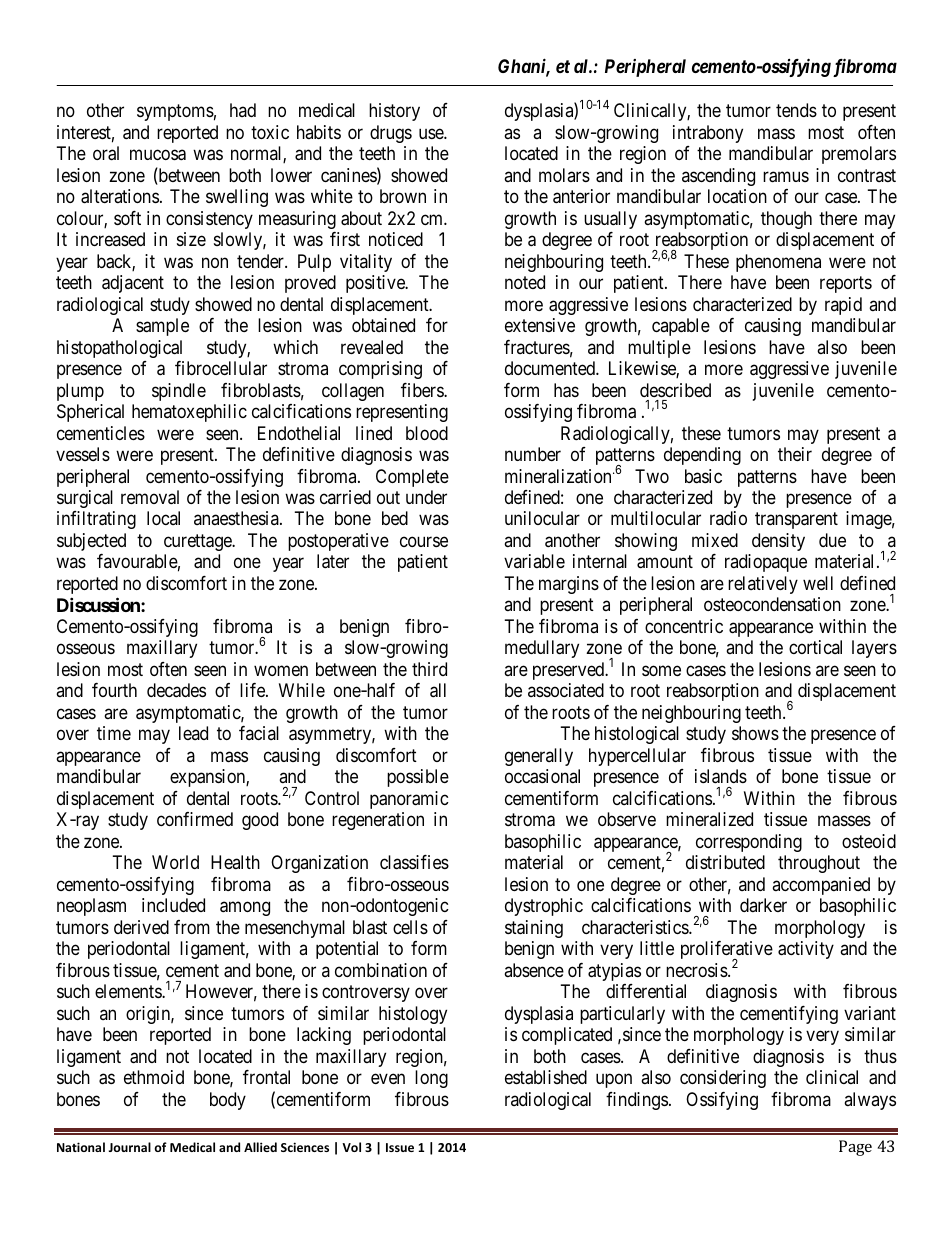  I want to click on body, so click(228, 1101).
